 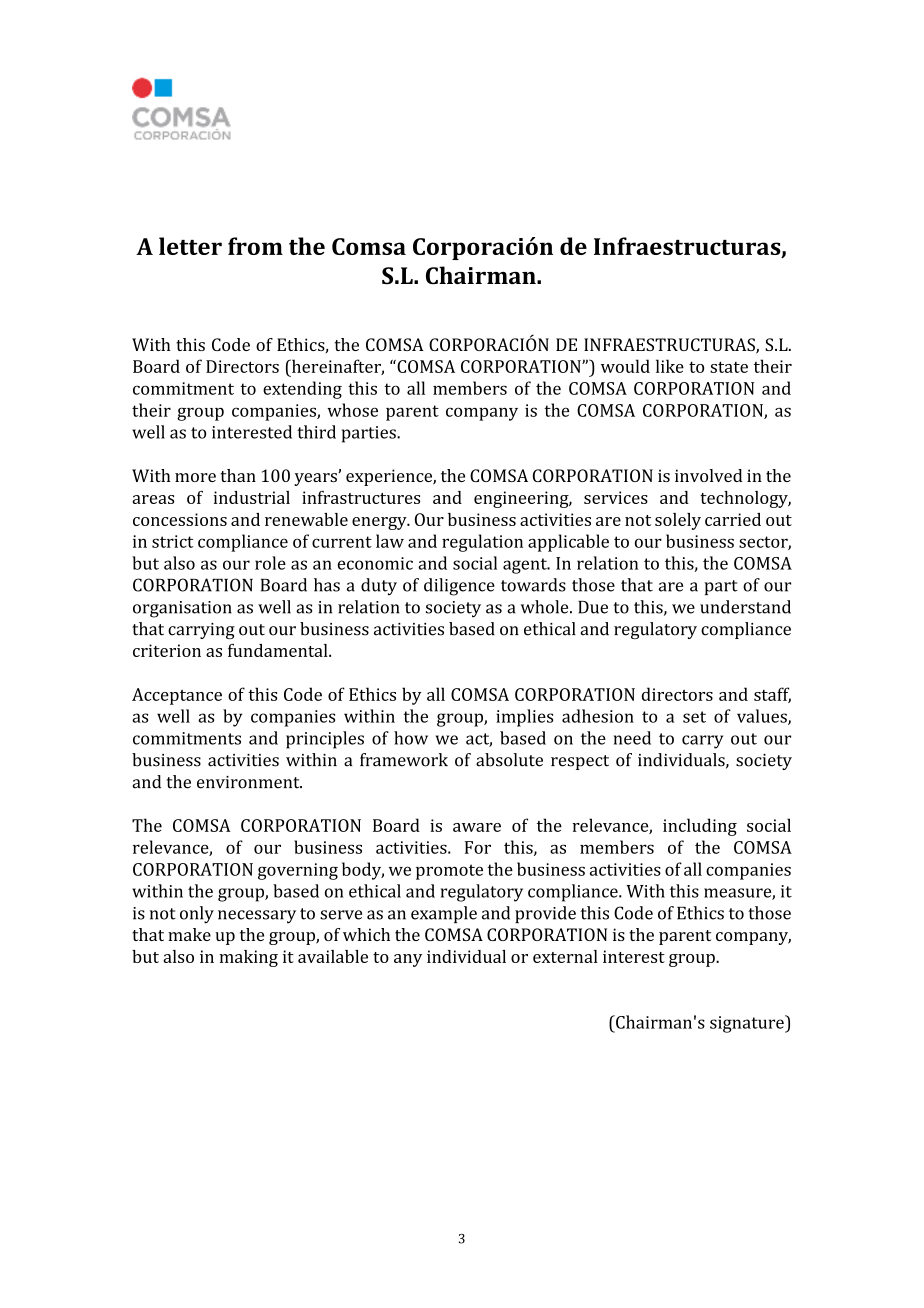 What do you see at coordinates (625, 366) in the screenshot?
I see `would` at bounding box center [625, 366].
